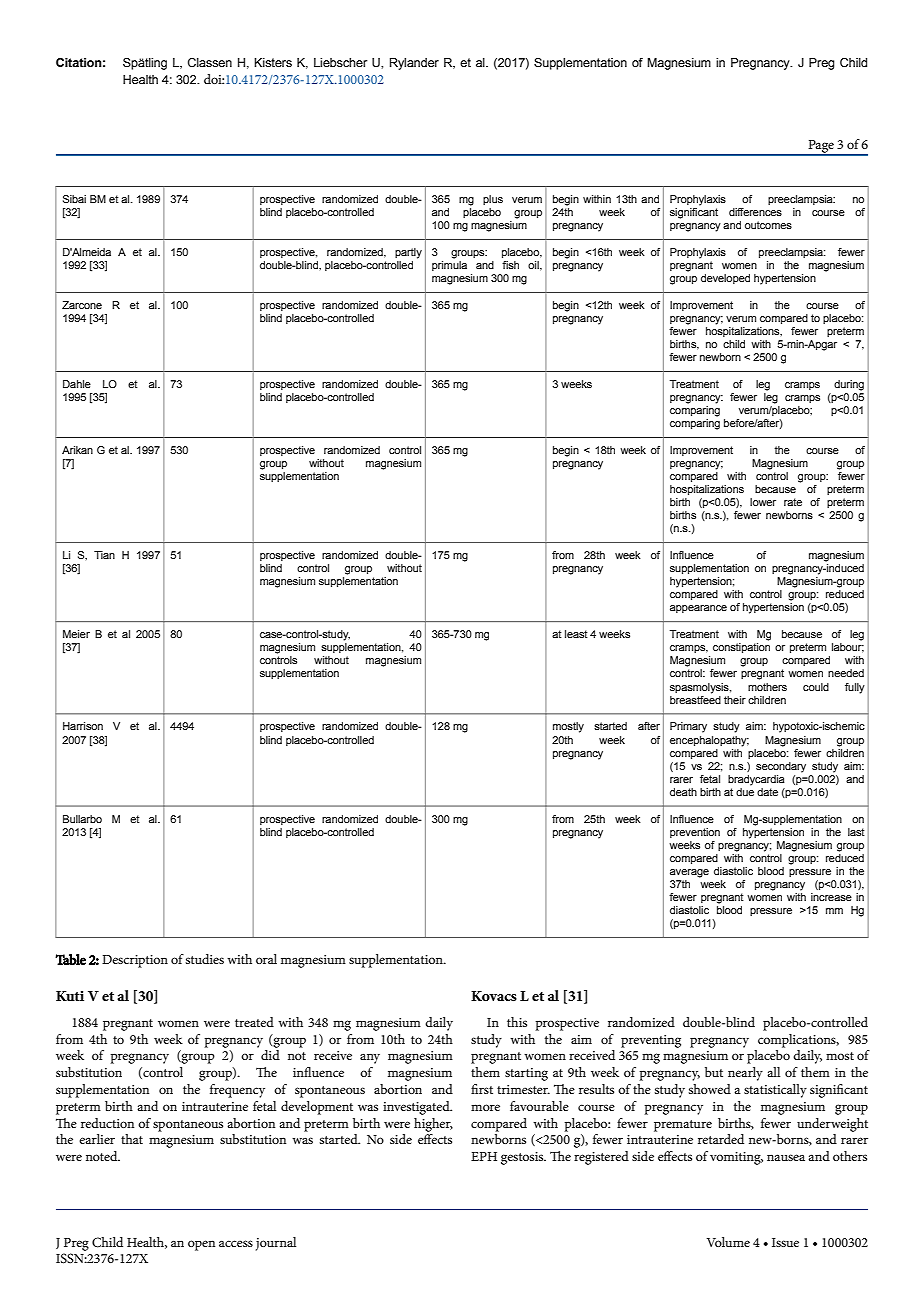 The width and height of the page is (924, 1308). Describe the element at coordinates (201, 1245) in the page. I see `open` at that location.
